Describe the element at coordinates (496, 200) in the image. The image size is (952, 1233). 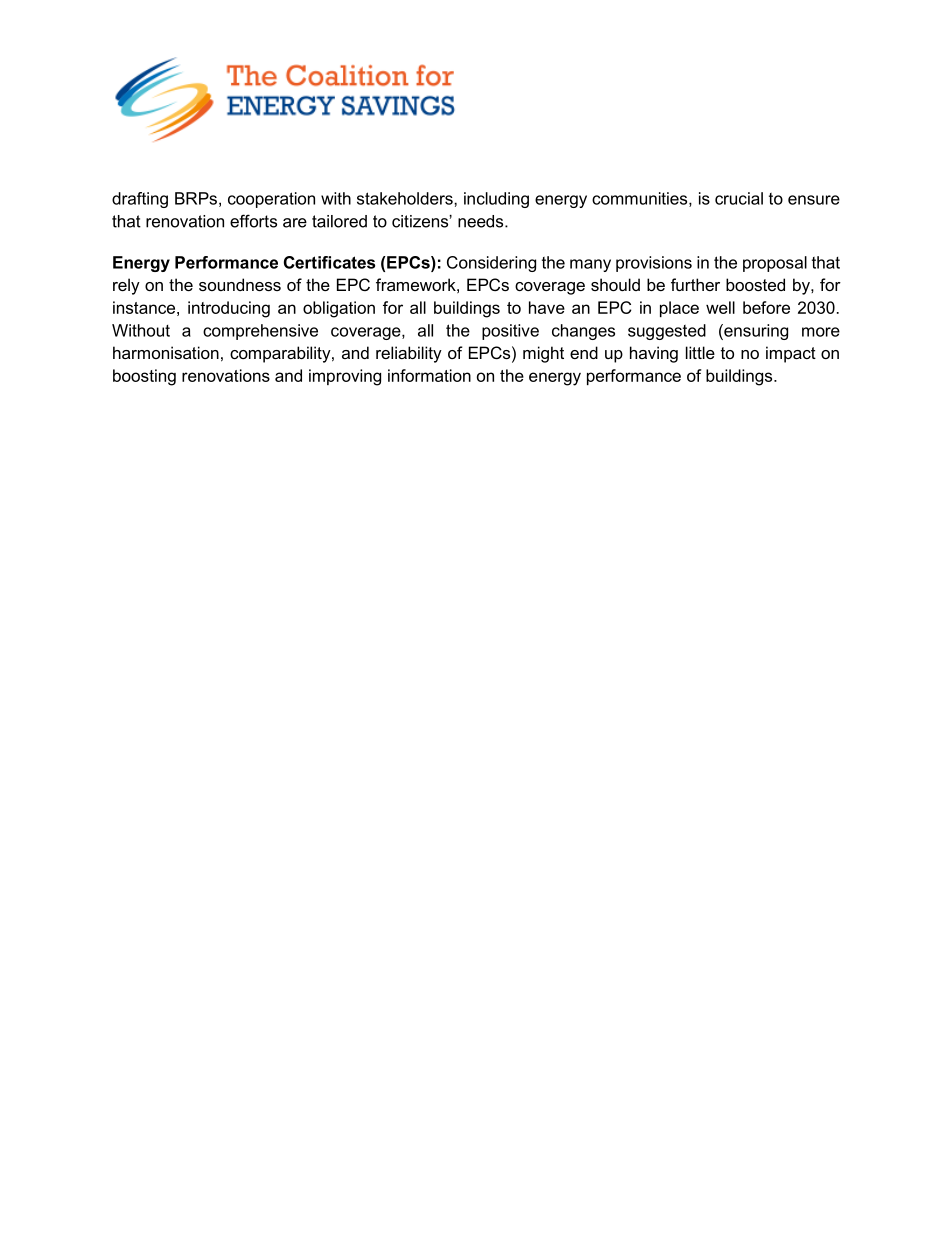
I see `including` at that location.
